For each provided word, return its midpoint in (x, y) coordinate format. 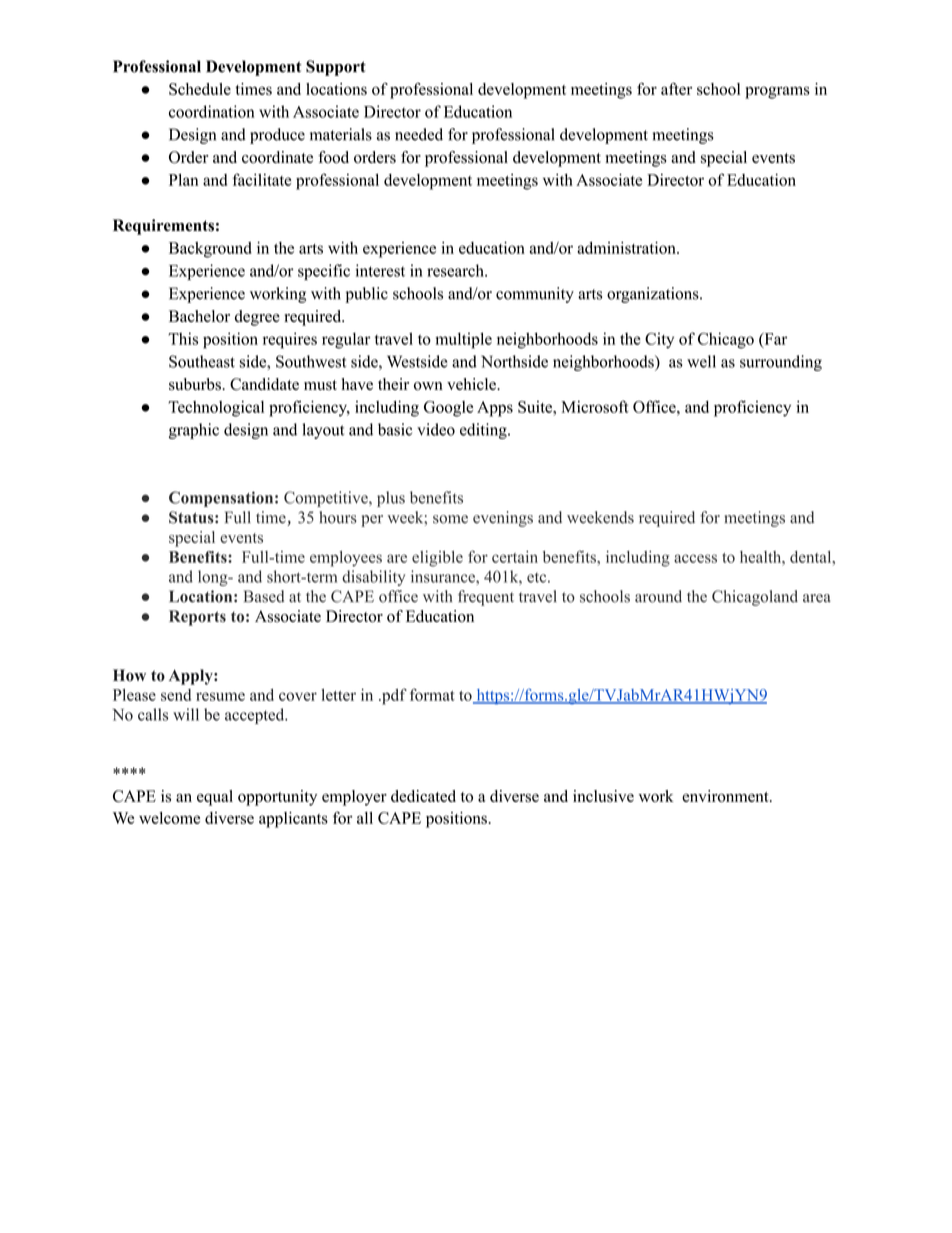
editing (484, 431)
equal (215, 798)
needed (419, 134)
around (658, 596)
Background (210, 250)
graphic (194, 431)
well (701, 361)
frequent (486, 598)
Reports (197, 618)
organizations (654, 295)
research (456, 270)
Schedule (200, 89)
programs (777, 92)
